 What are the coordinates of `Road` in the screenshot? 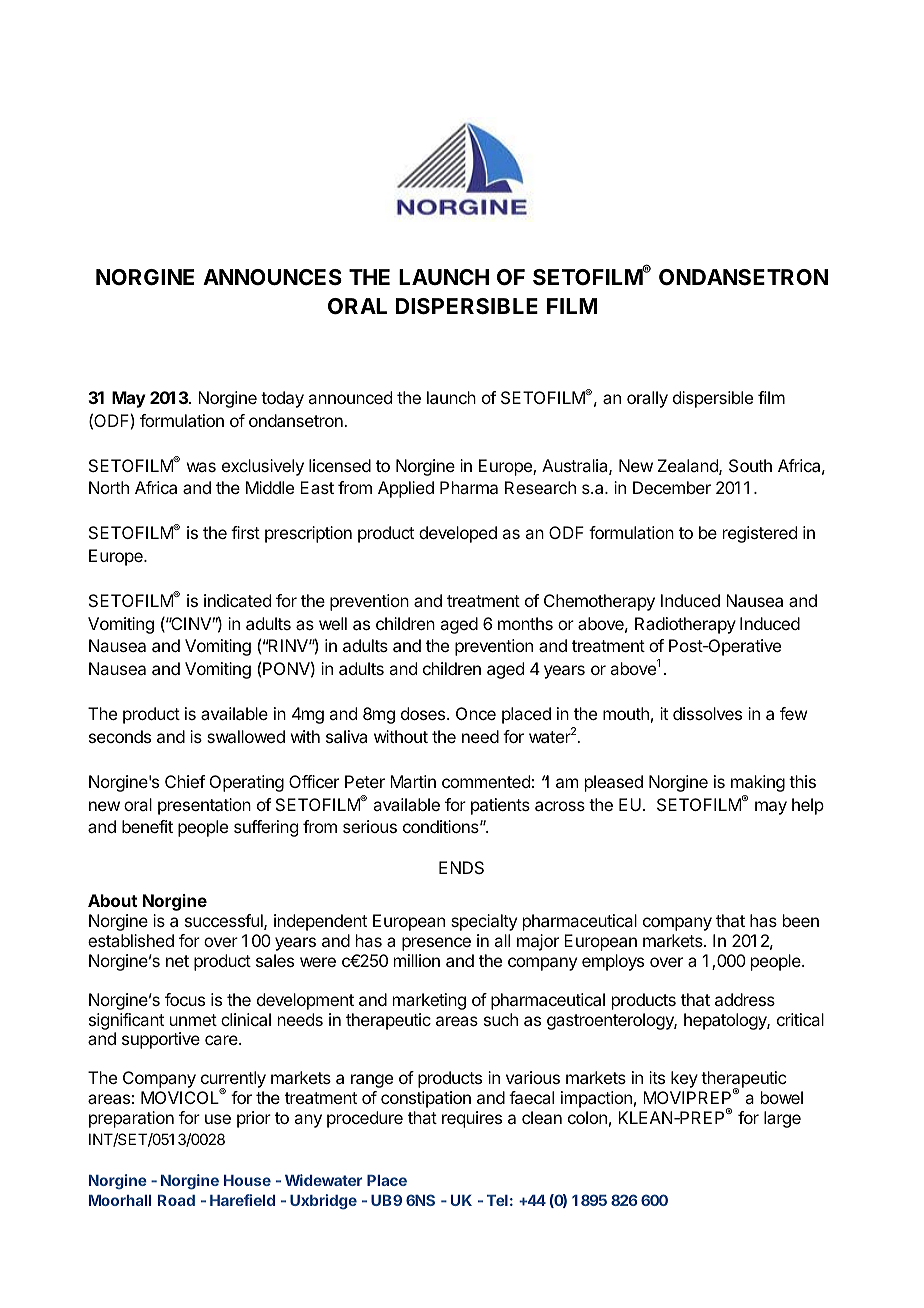 It's located at (176, 1200).
